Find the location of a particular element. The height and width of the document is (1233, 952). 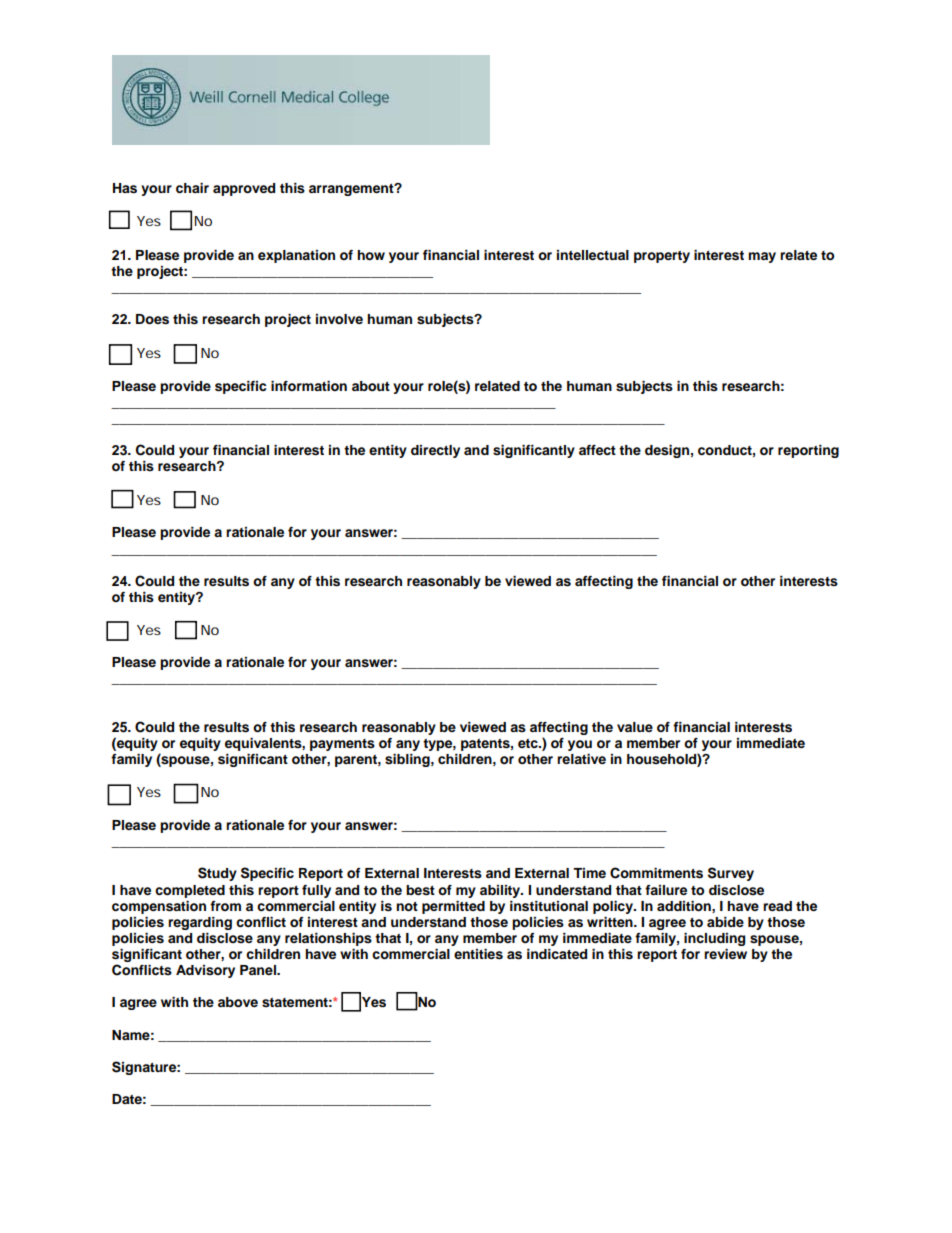

payments is located at coordinates (342, 745).
